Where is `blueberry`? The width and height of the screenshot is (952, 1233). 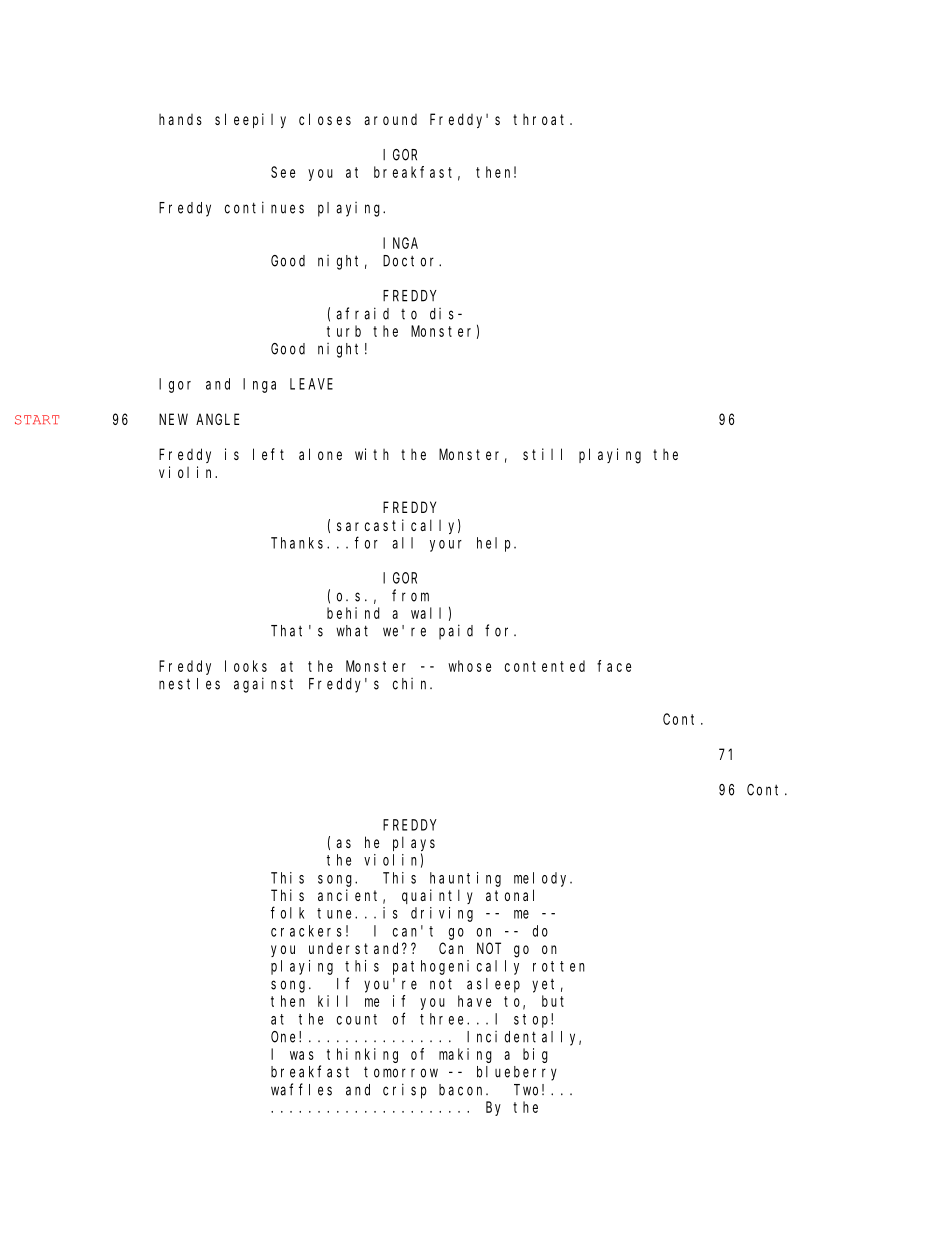
blueberry is located at coordinates (517, 1073).
